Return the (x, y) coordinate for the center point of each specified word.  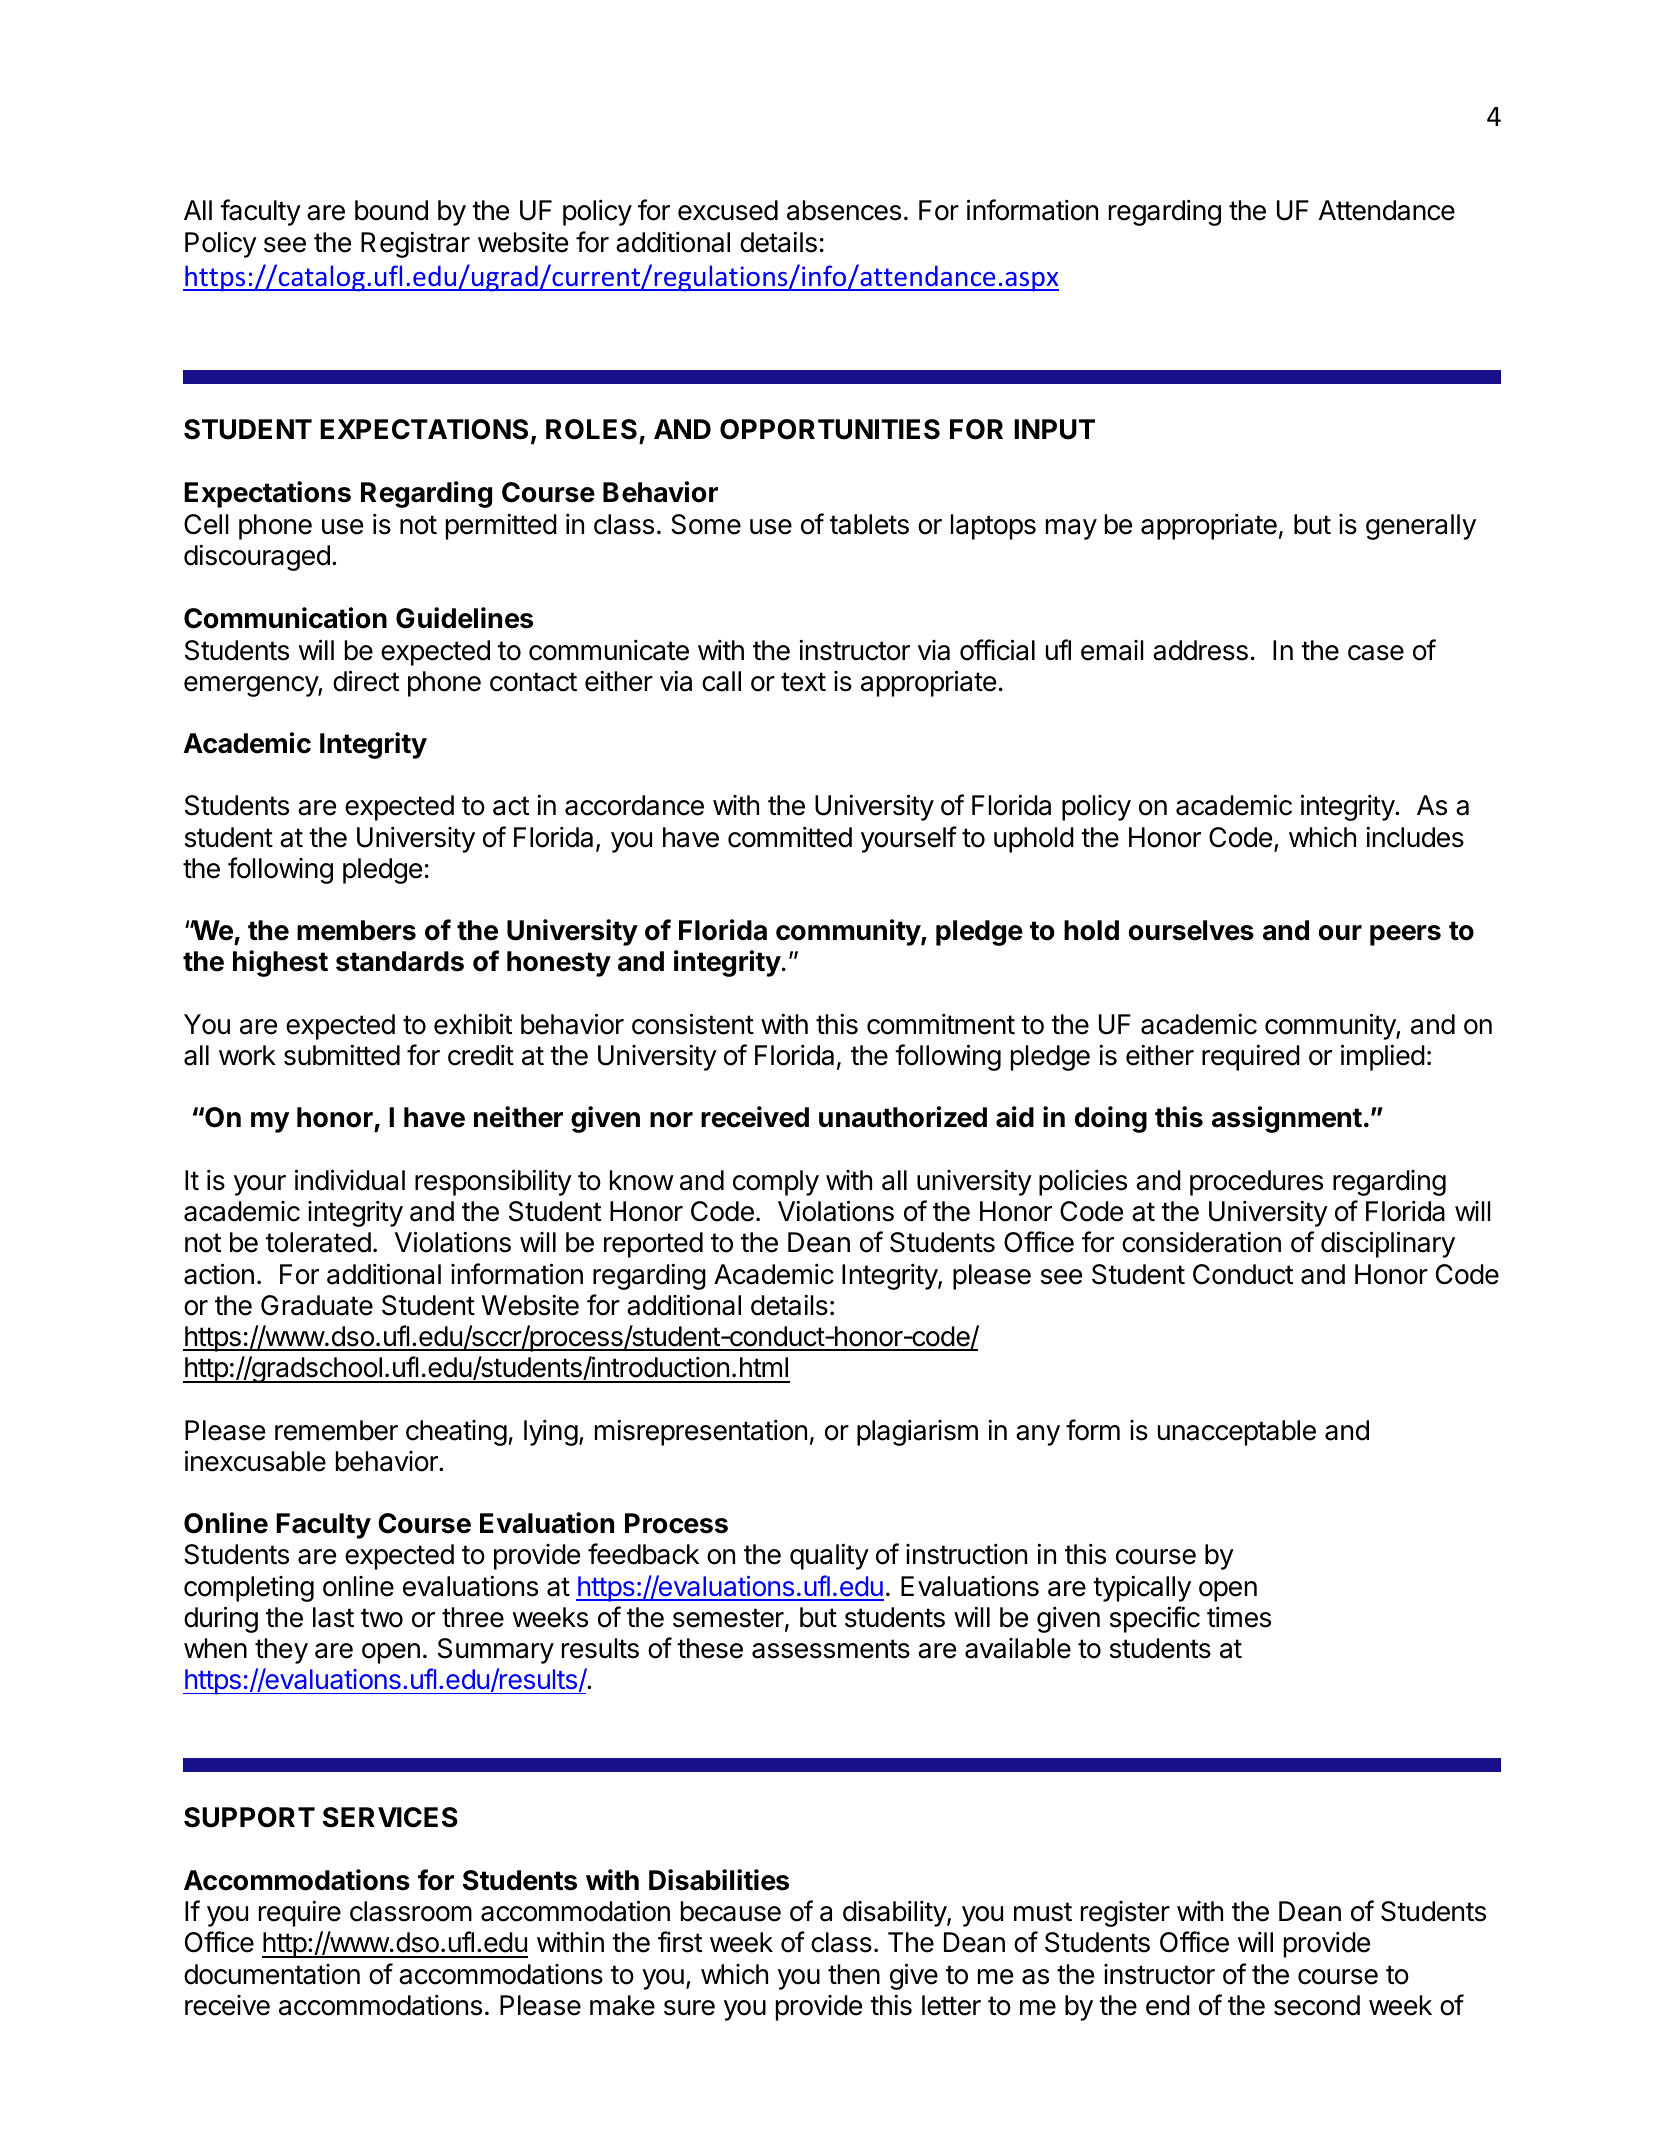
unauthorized (903, 1117)
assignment (1287, 1119)
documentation (272, 1974)
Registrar (415, 244)
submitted (342, 1055)
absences (844, 210)
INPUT (1054, 429)
